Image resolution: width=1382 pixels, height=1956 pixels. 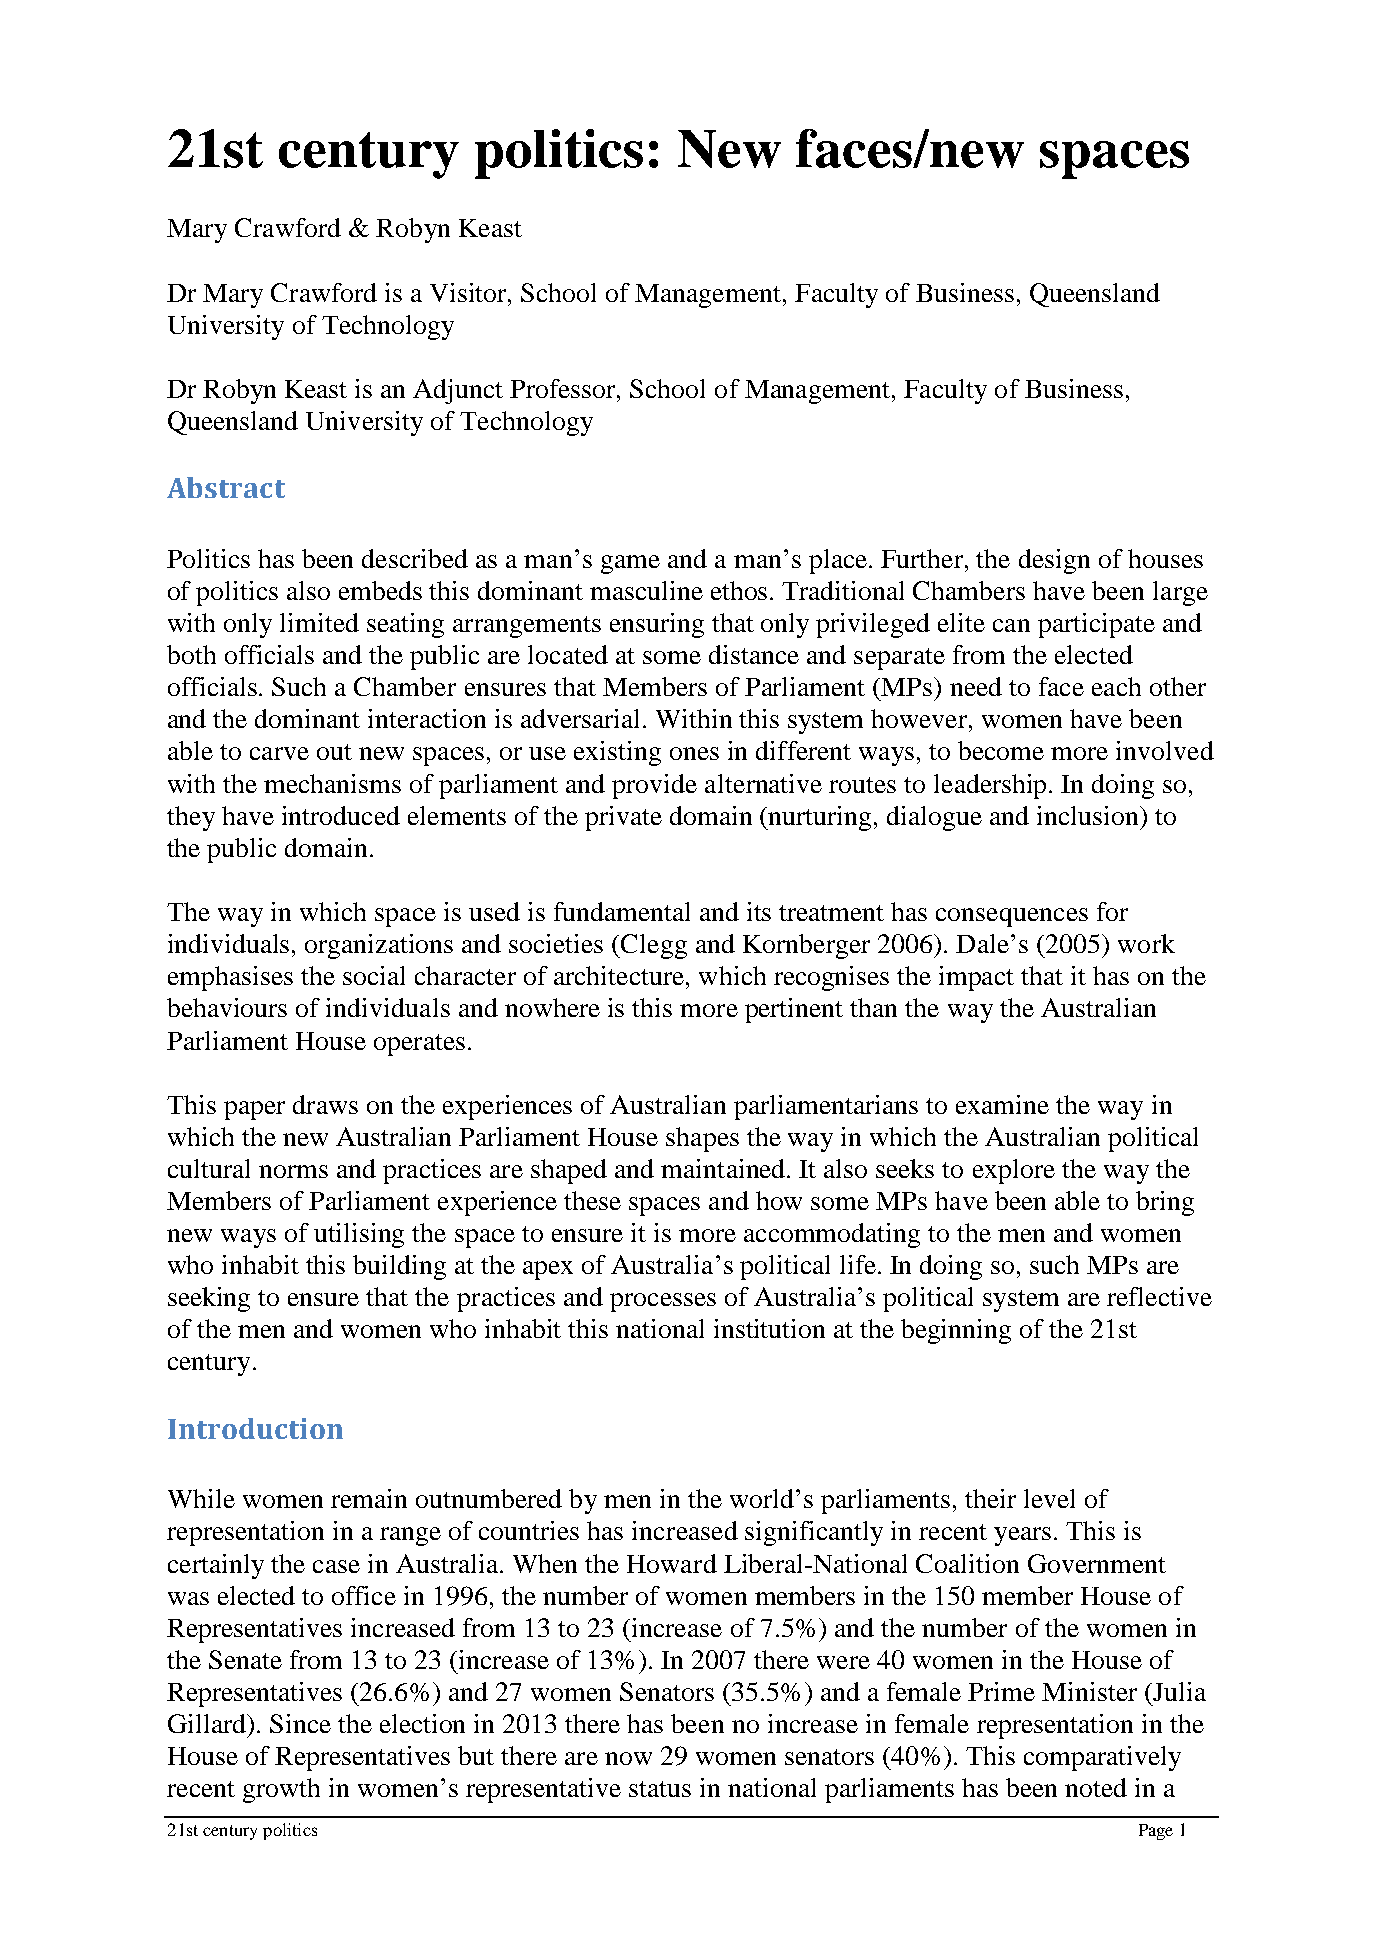 I want to click on shapes, so click(x=702, y=1139).
